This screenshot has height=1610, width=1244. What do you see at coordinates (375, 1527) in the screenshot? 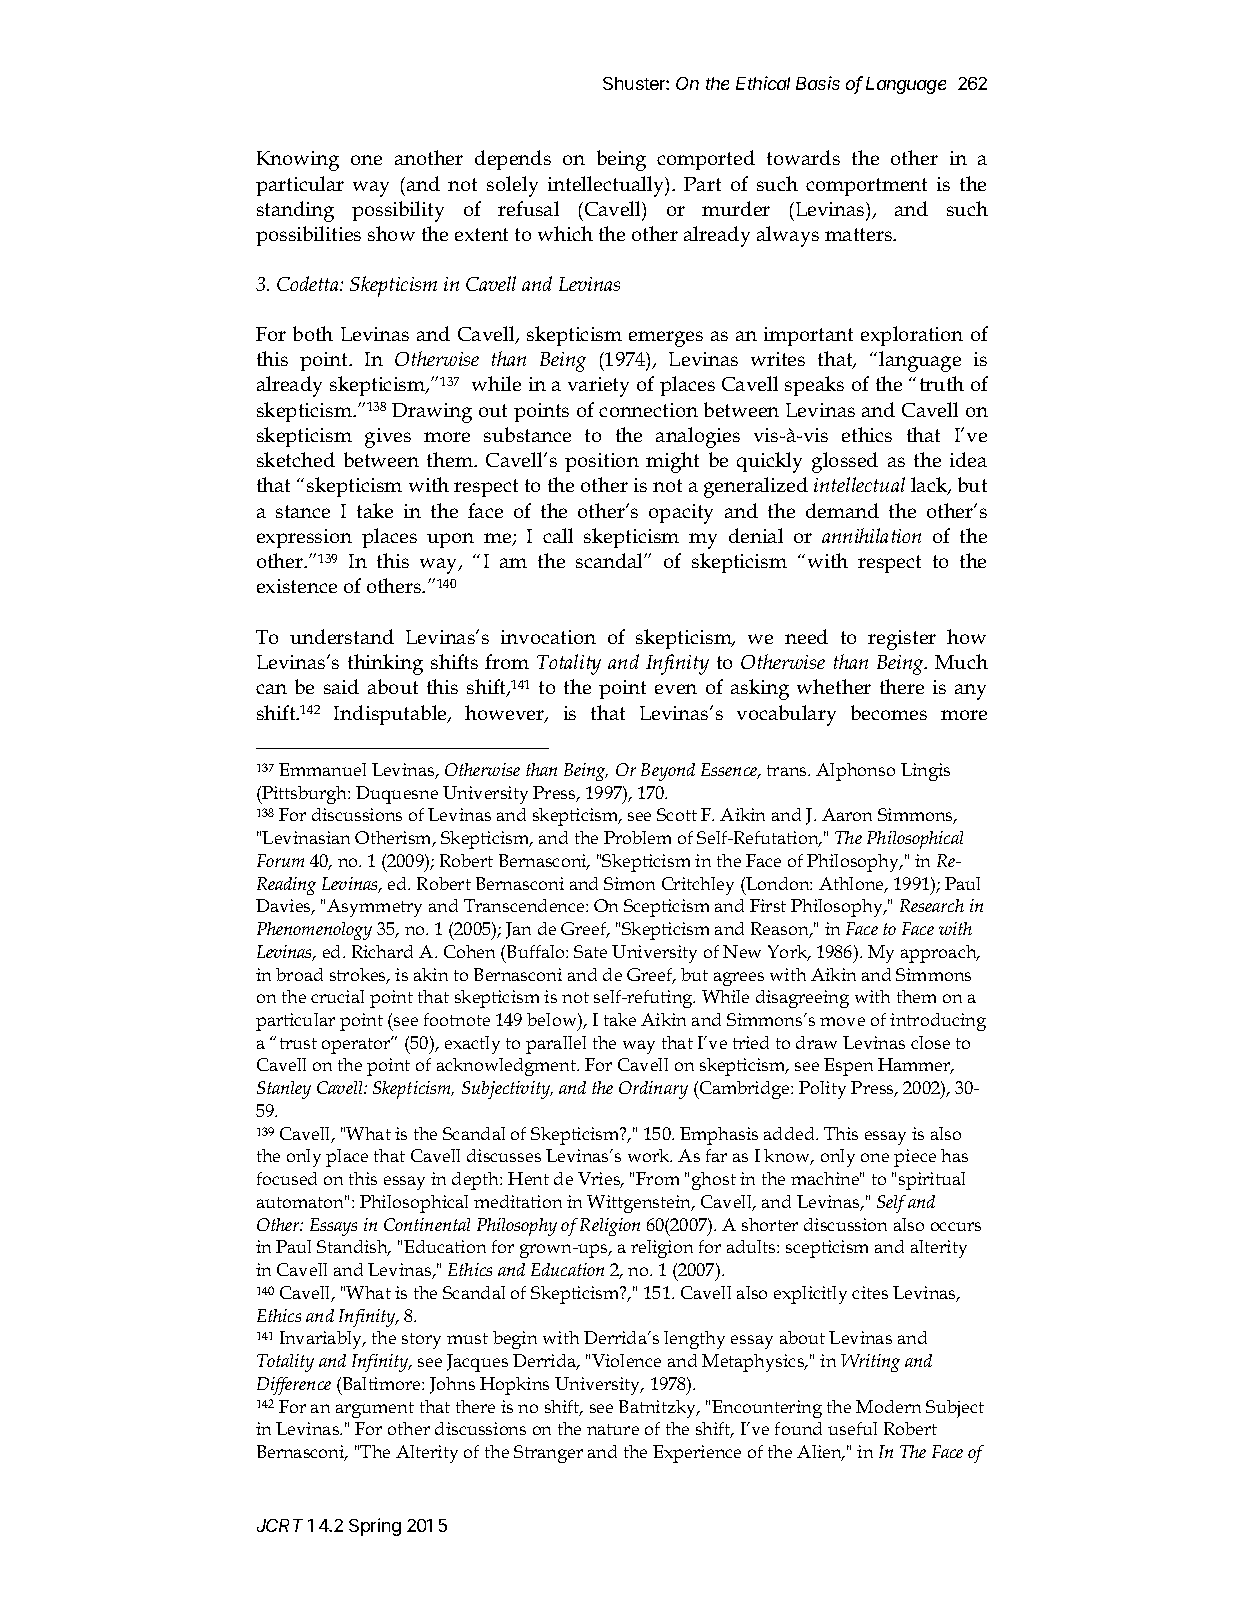
I see `Spring` at bounding box center [375, 1527].
